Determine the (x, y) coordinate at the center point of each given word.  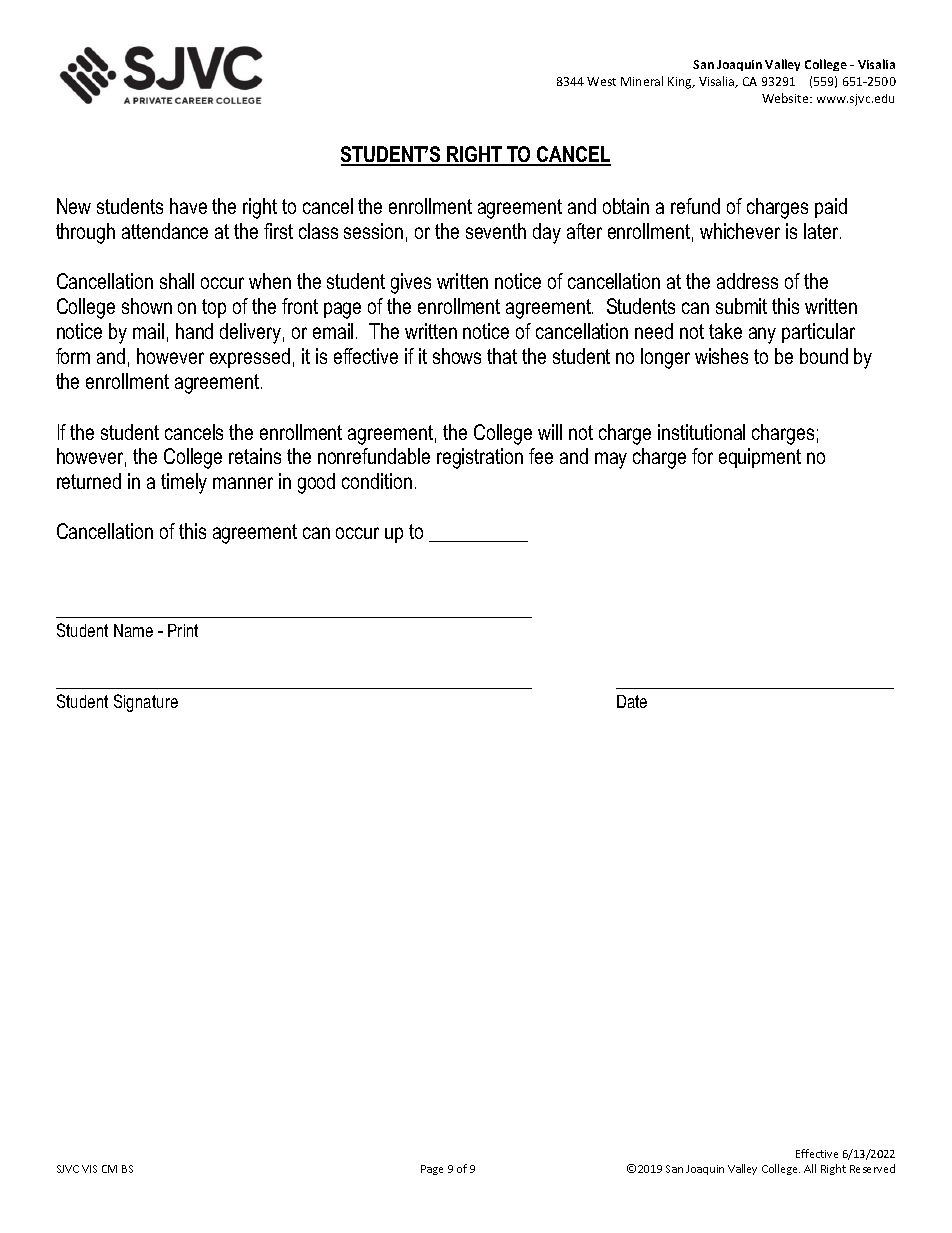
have (188, 206)
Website (786, 98)
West (601, 81)
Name (133, 630)
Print (183, 630)
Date (632, 701)
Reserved (872, 1168)
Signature (146, 703)
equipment (760, 458)
